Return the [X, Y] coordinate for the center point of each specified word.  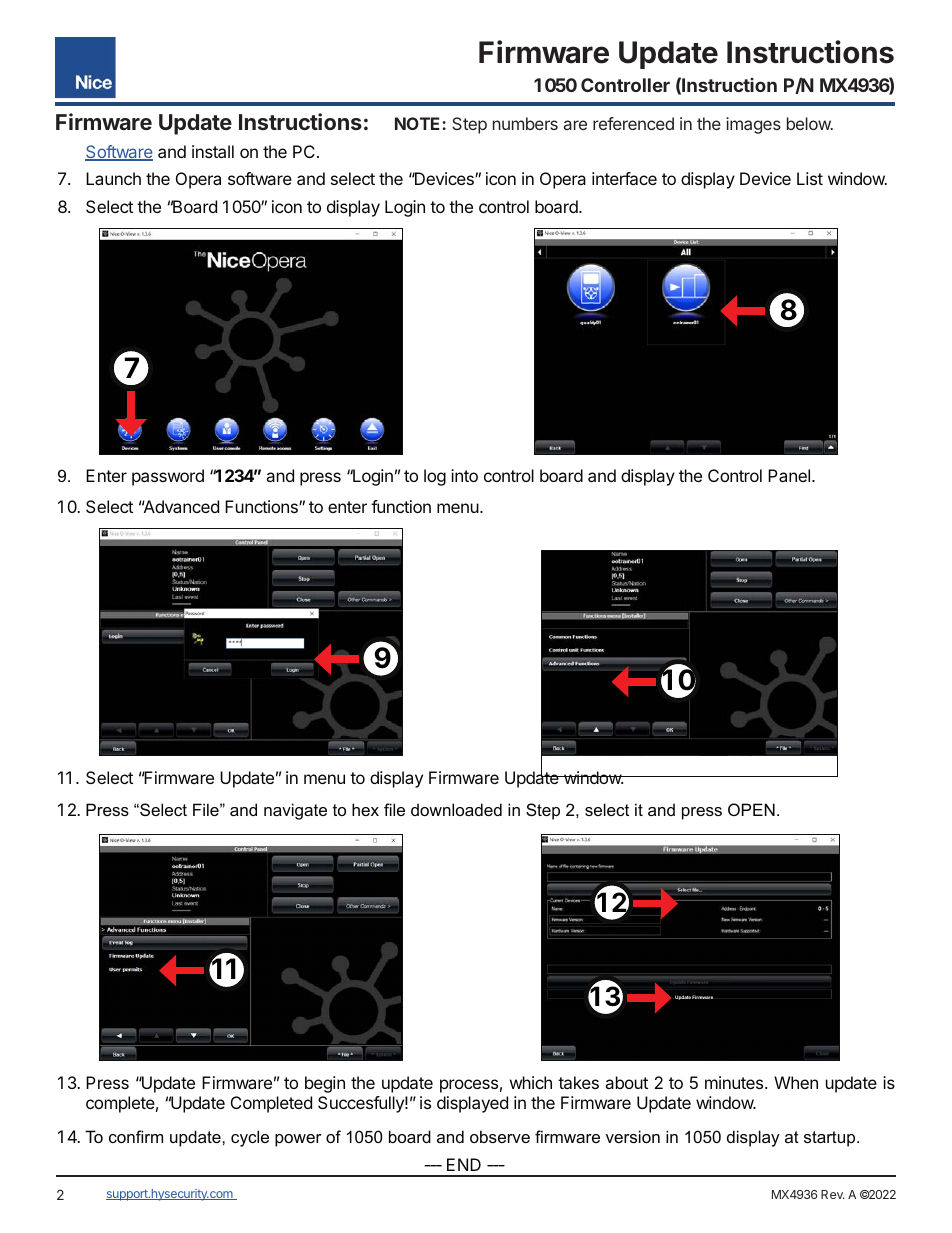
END [464, 1164]
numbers [525, 123]
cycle [250, 1138]
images [753, 125]
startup [831, 1139]
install [213, 151]
